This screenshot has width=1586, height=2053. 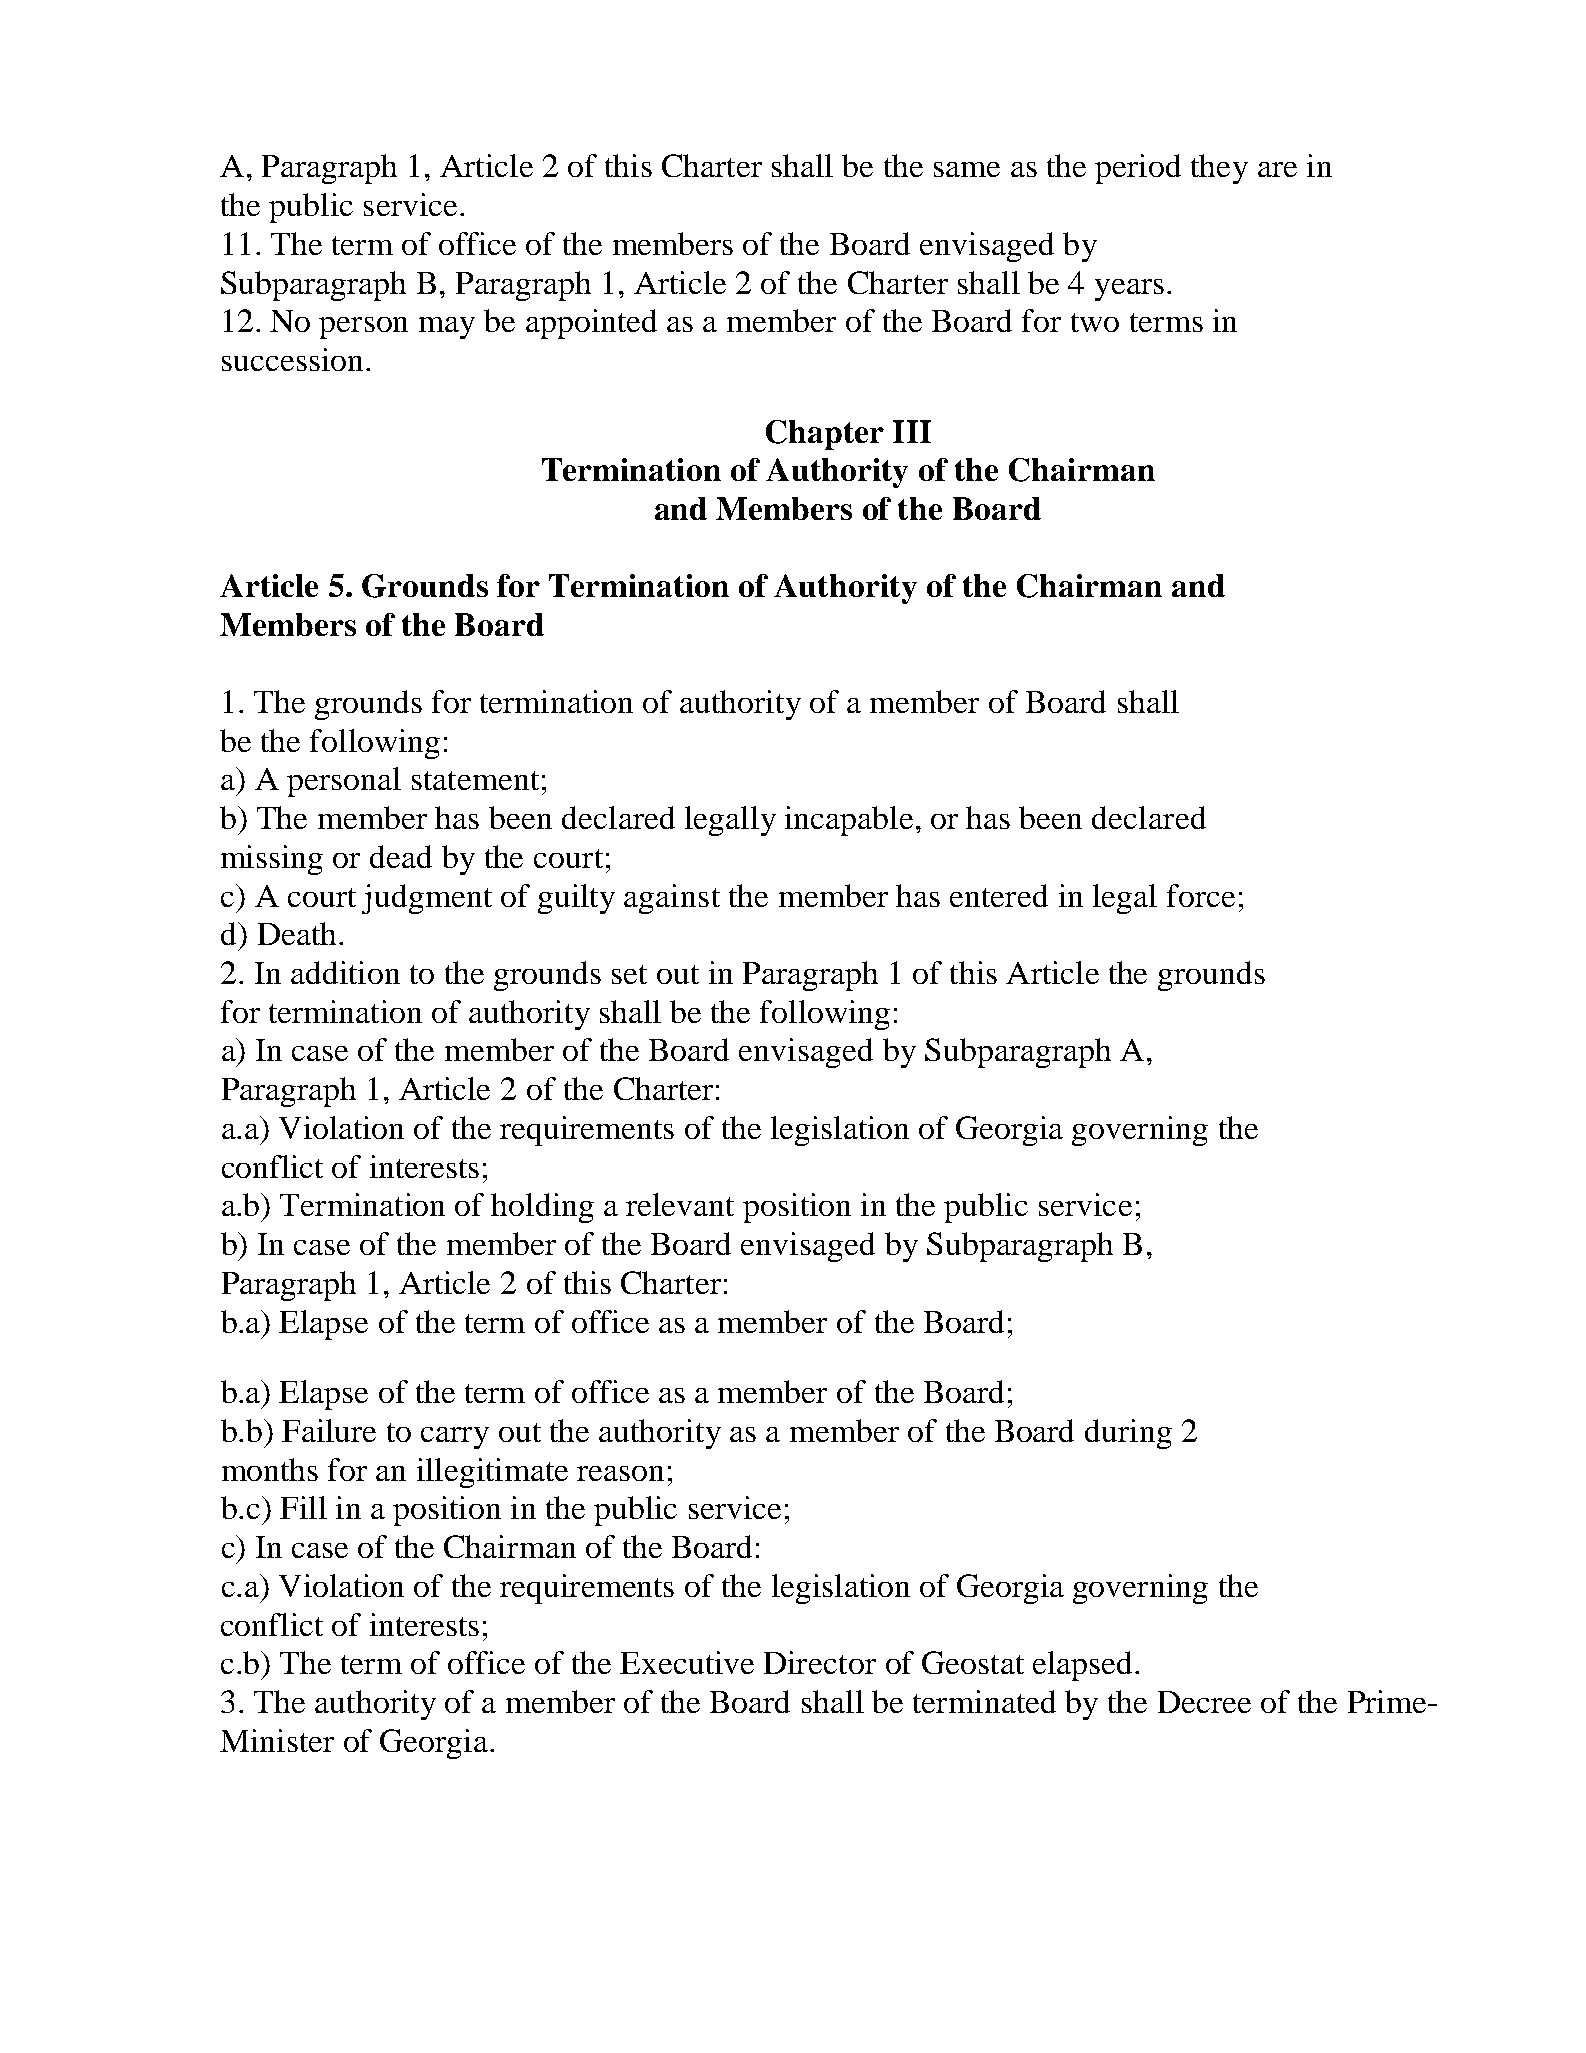 What do you see at coordinates (680, 1204) in the screenshot?
I see `relevant` at bounding box center [680, 1204].
